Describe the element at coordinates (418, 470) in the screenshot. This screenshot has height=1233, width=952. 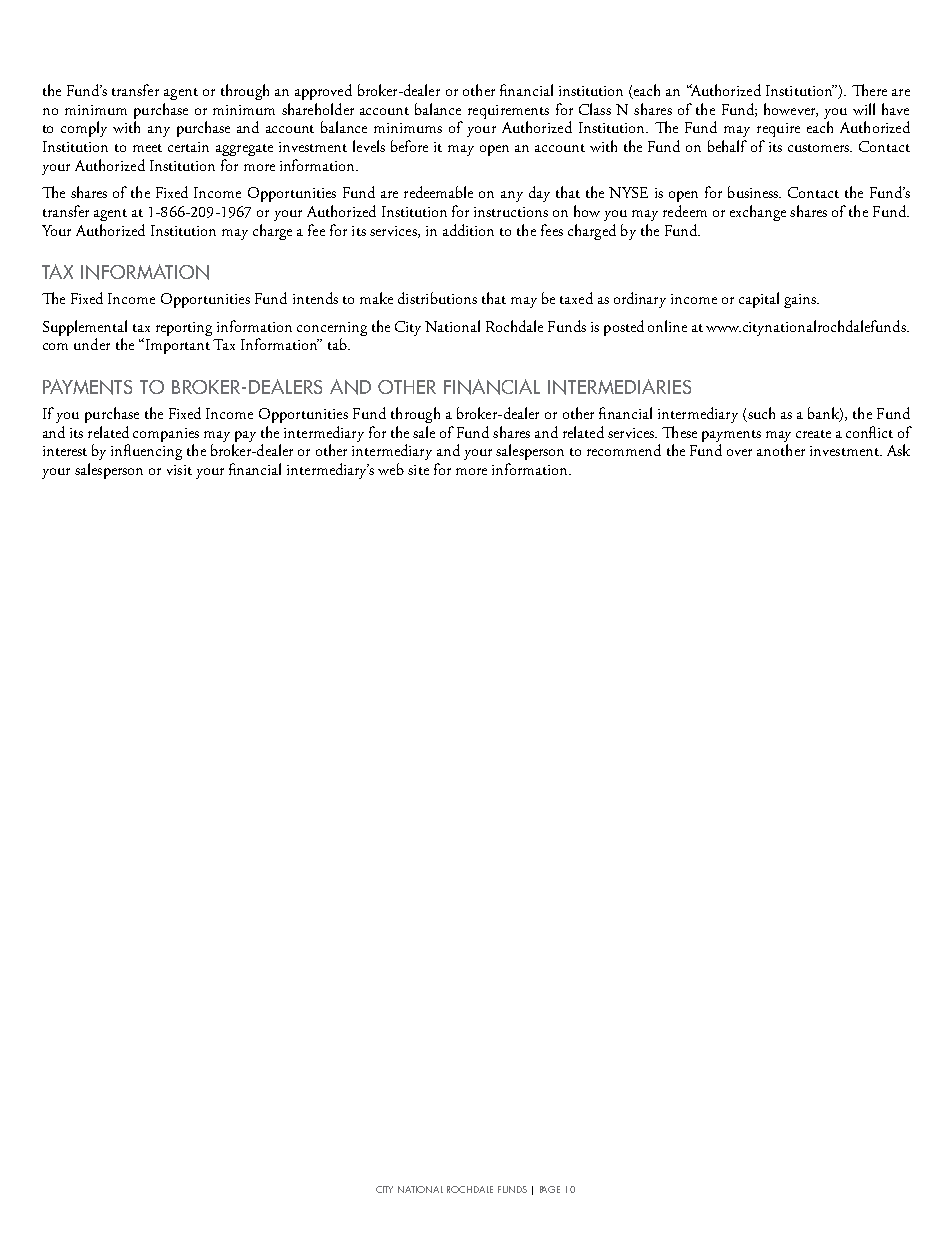
I see `site` at that location.
